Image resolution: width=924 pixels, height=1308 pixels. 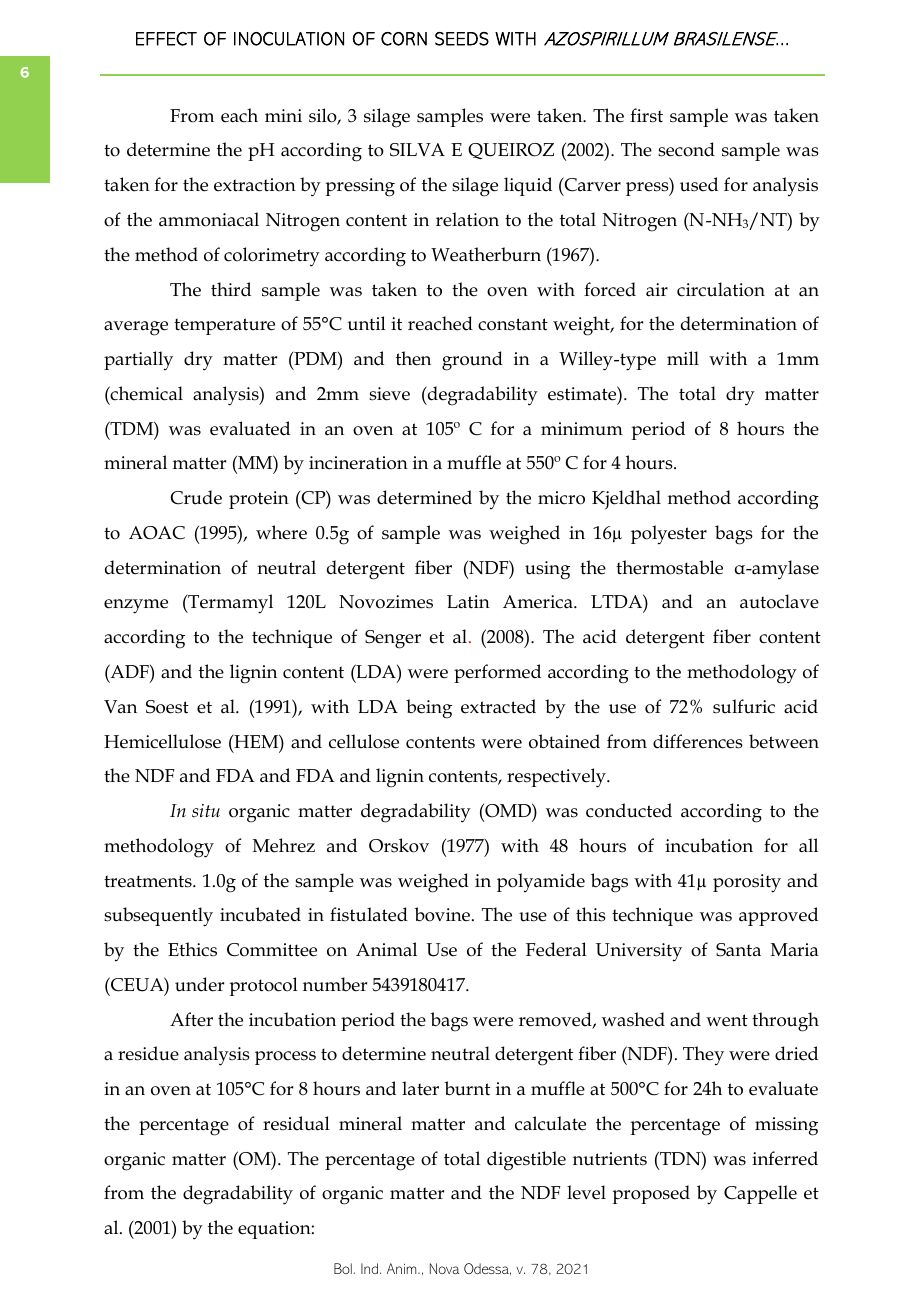 What do you see at coordinates (646, 115) in the page?
I see `first` at bounding box center [646, 115].
